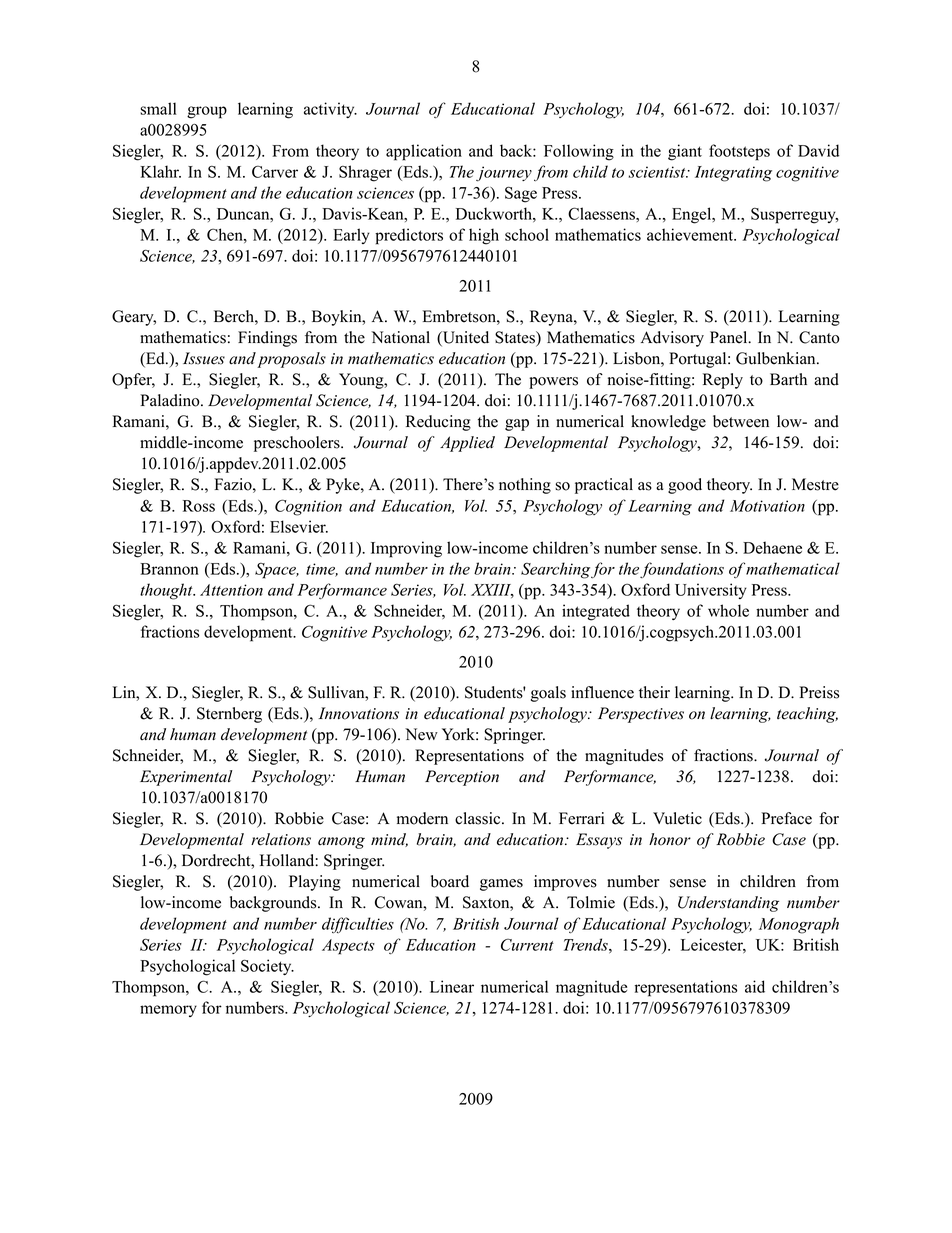 This document has height=1233, width=952. What do you see at coordinates (276, 571) in the document?
I see `Space` at bounding box center [276, 571].
